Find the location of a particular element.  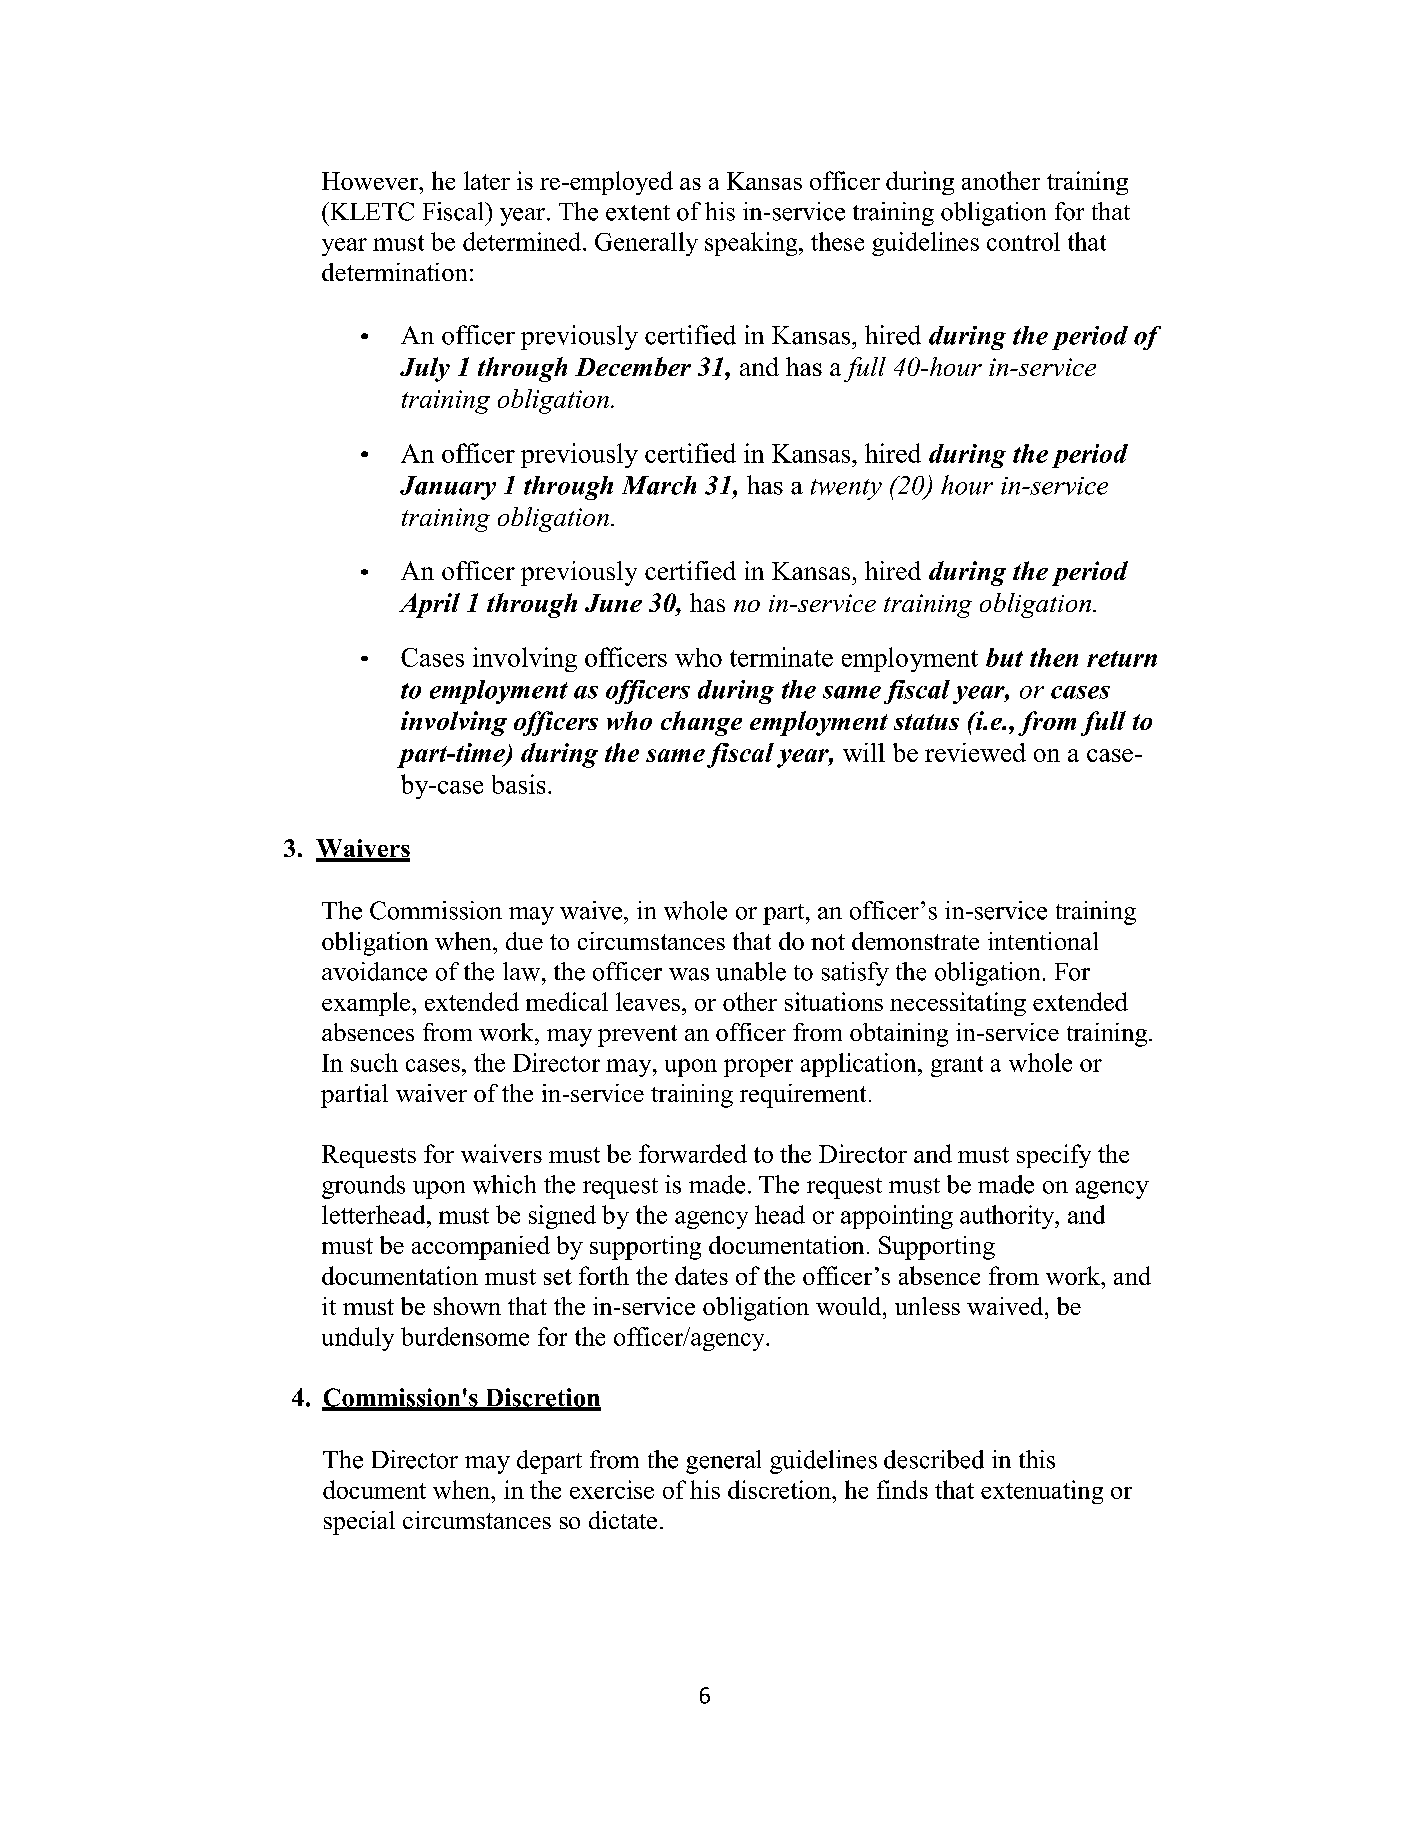

special is located at coordinates (359, 1523).
